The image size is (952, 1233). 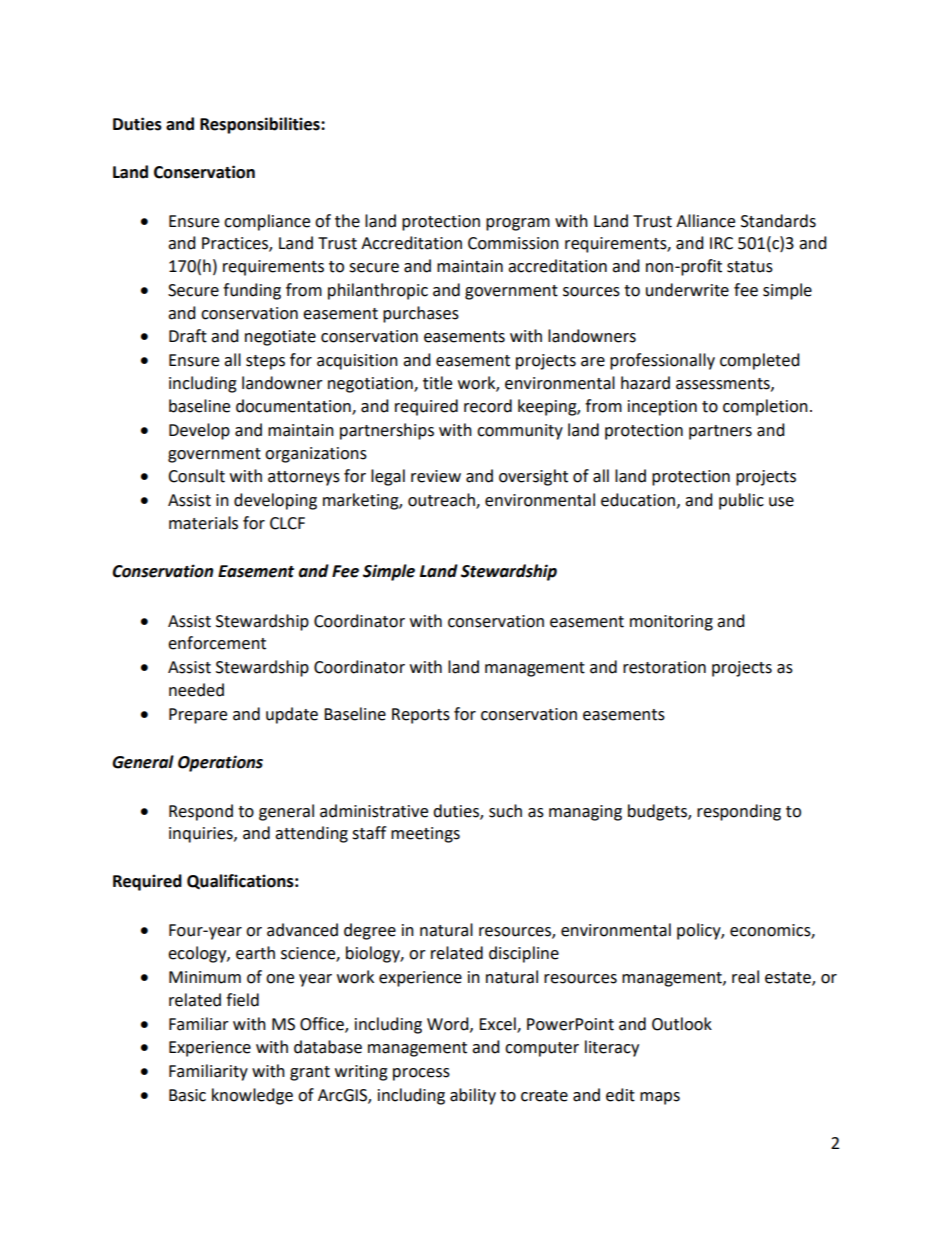 What do you see at coordinates (705, 221) in the page?
I see `Alliance` at bounding box center [705, 221].
